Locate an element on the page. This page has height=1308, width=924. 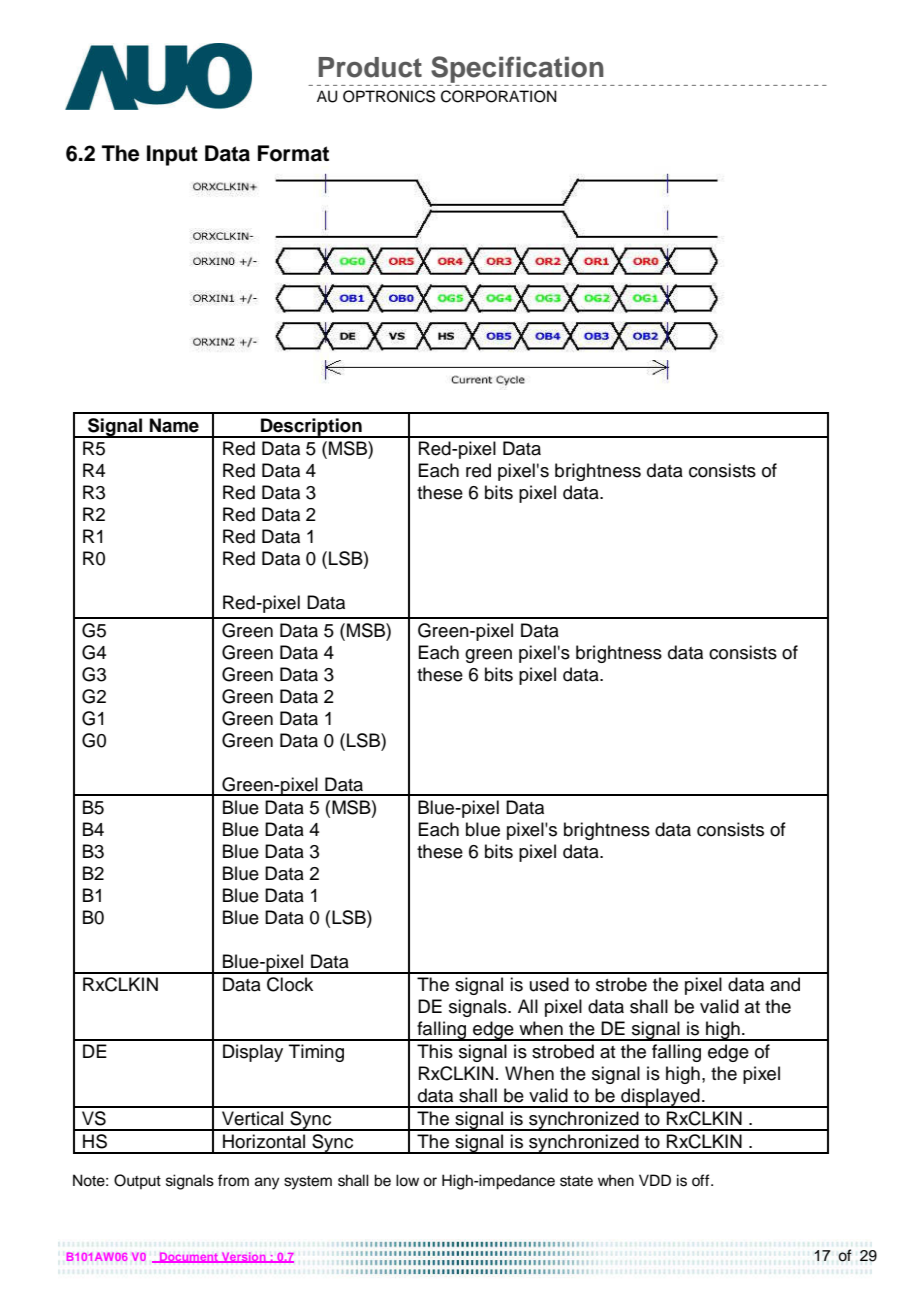
and is located at coordinates (785, 984).
